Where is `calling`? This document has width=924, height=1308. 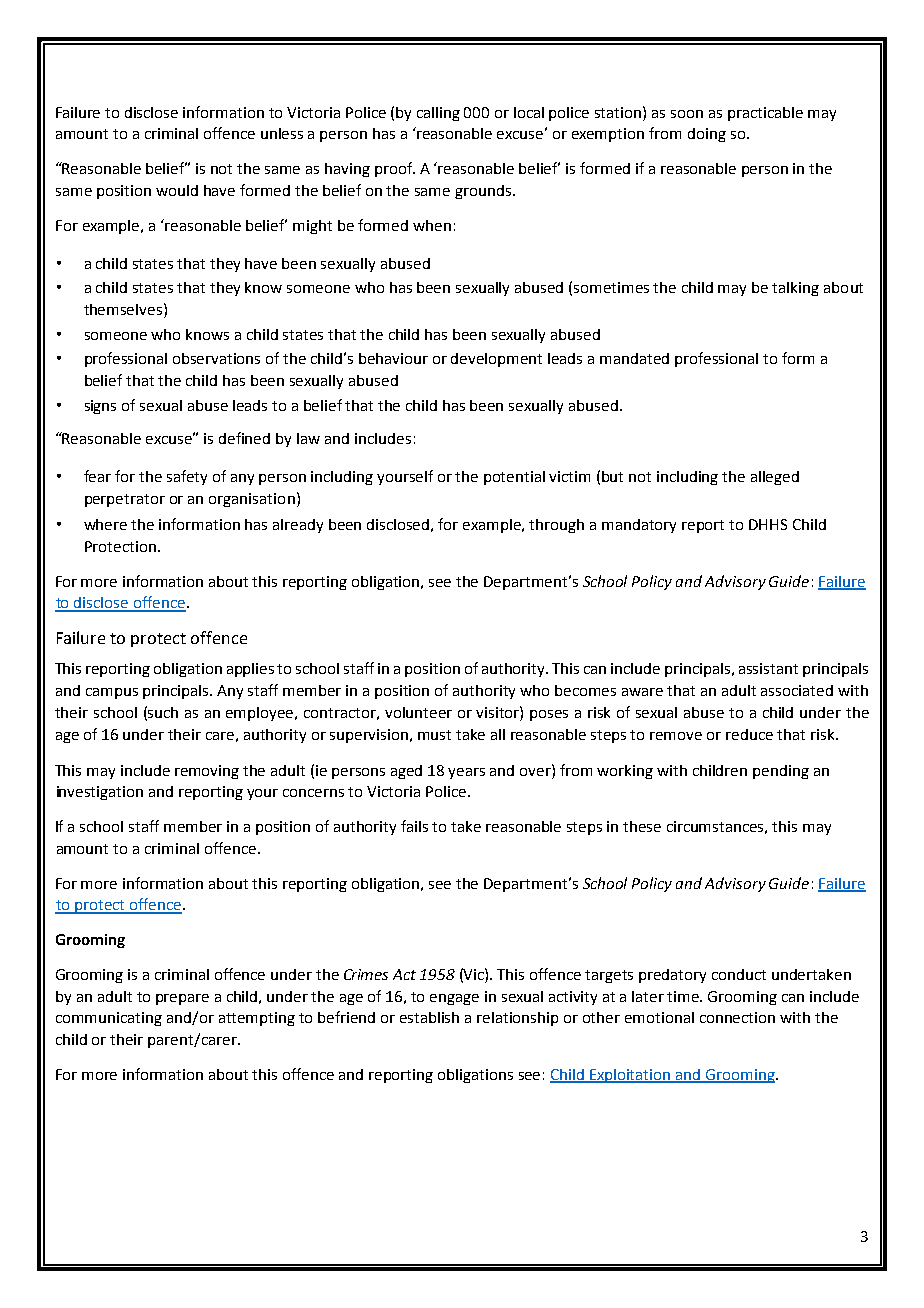
calling is located at coordinates (438, 114).
